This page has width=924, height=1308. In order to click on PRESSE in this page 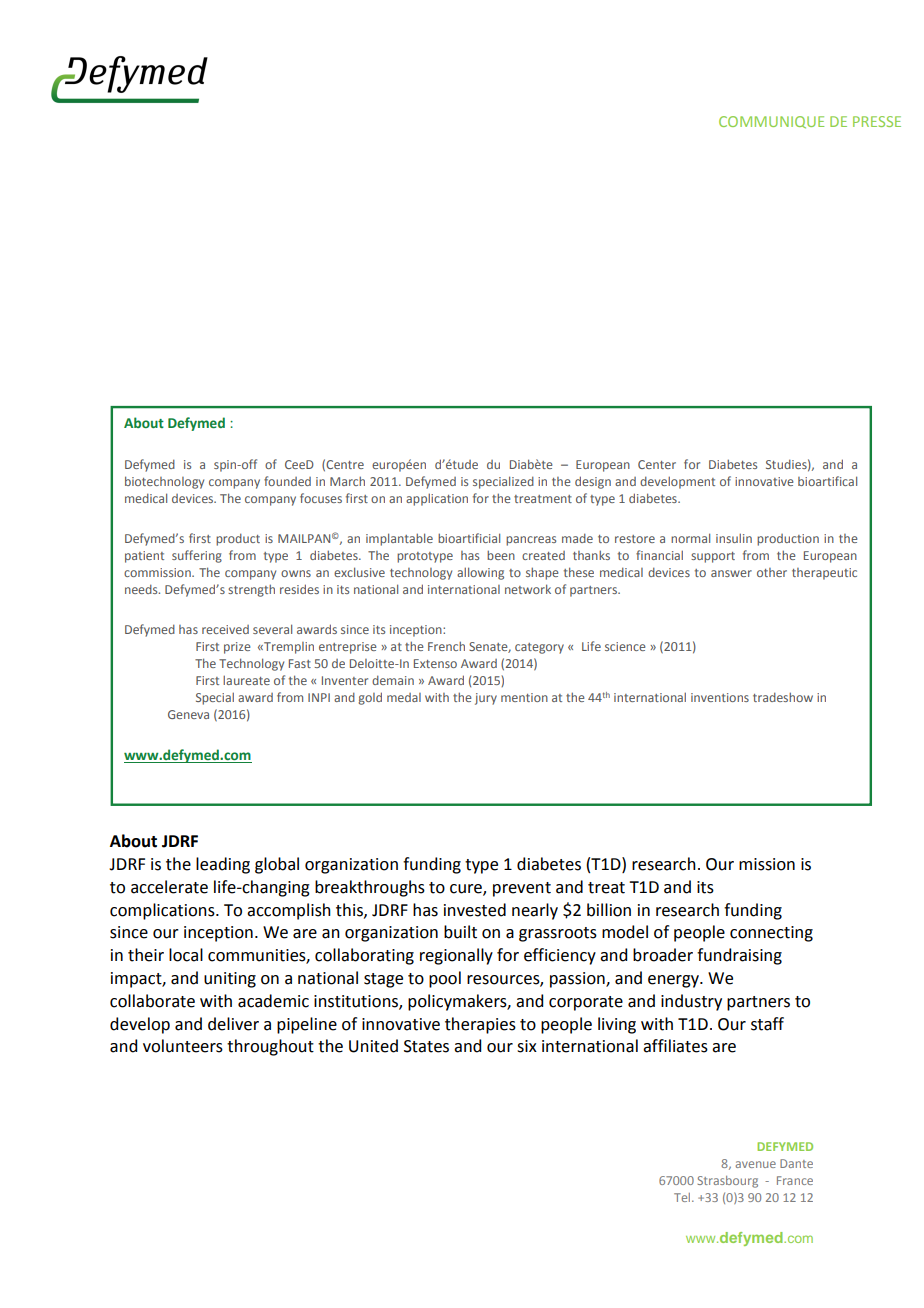, I will do `click(877, 121)`.
